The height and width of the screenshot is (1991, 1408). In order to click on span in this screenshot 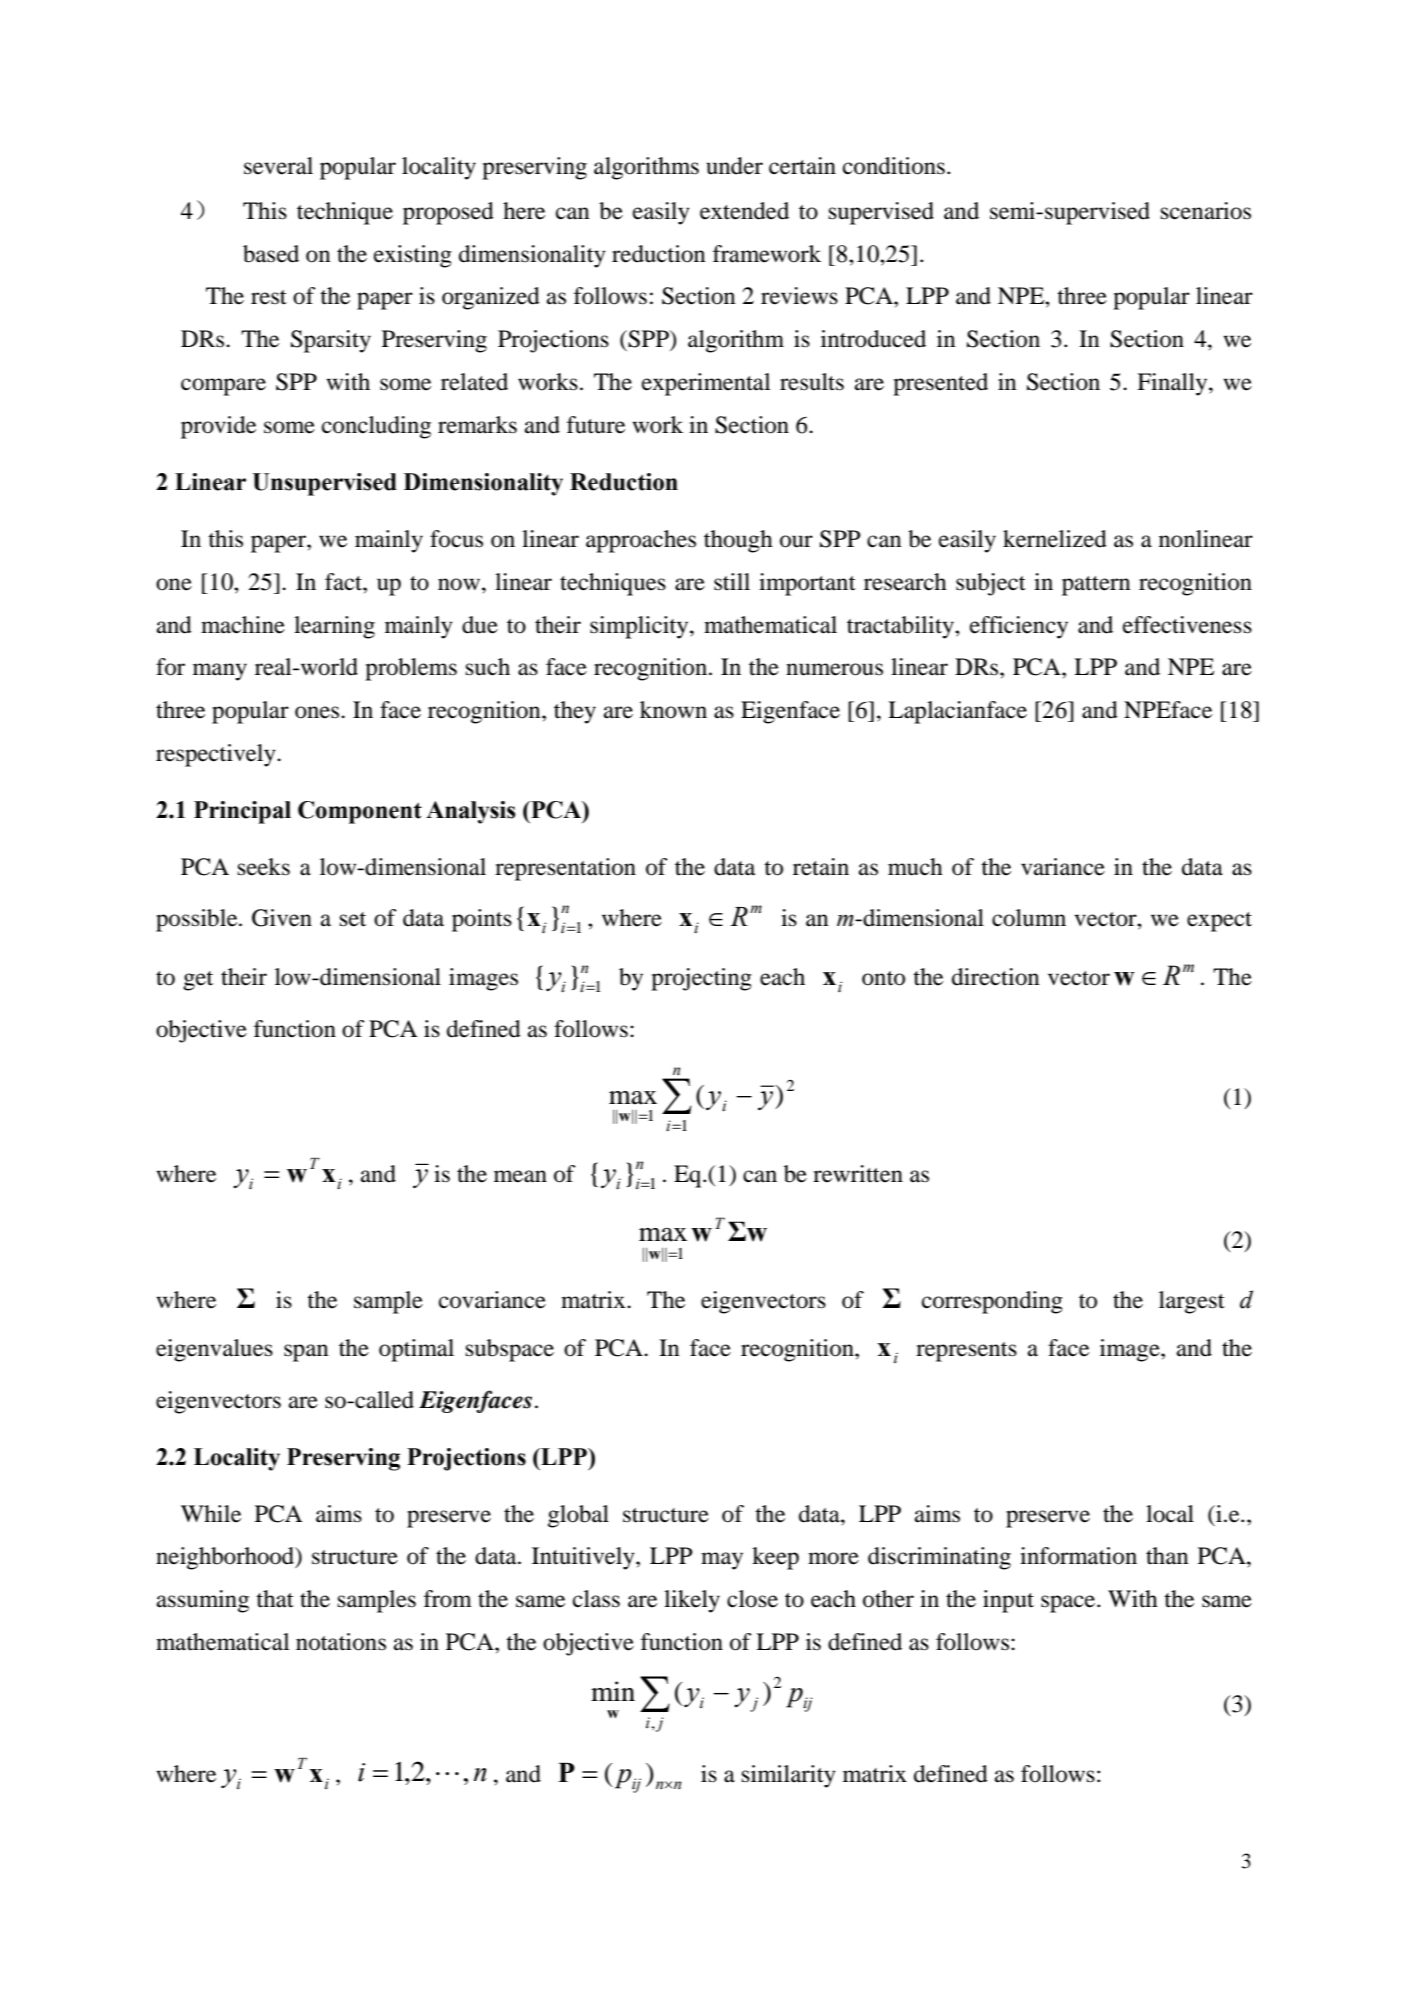, I will do `click(306, 1353)`.
